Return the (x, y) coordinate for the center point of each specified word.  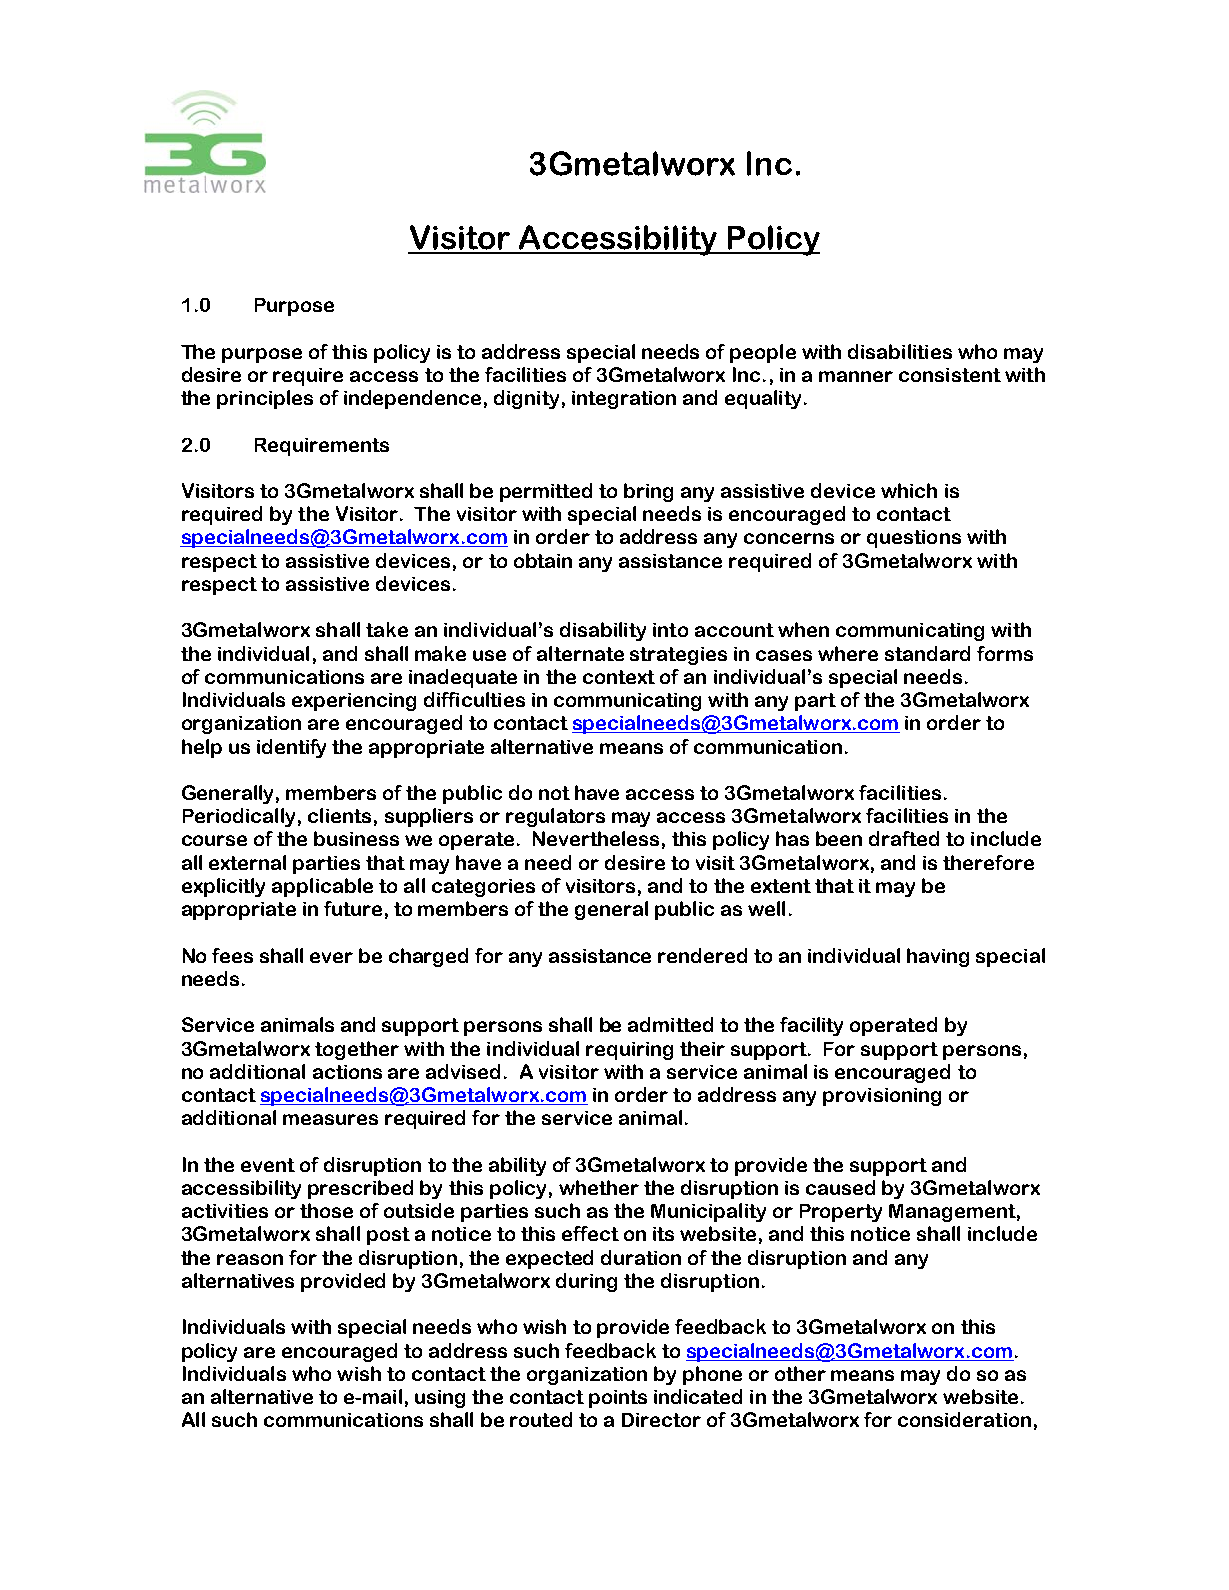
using (440, 1399)
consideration (964, 1419)
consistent (950, 375)
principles (265, 399)
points (618, 1399)
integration (624, 400)
